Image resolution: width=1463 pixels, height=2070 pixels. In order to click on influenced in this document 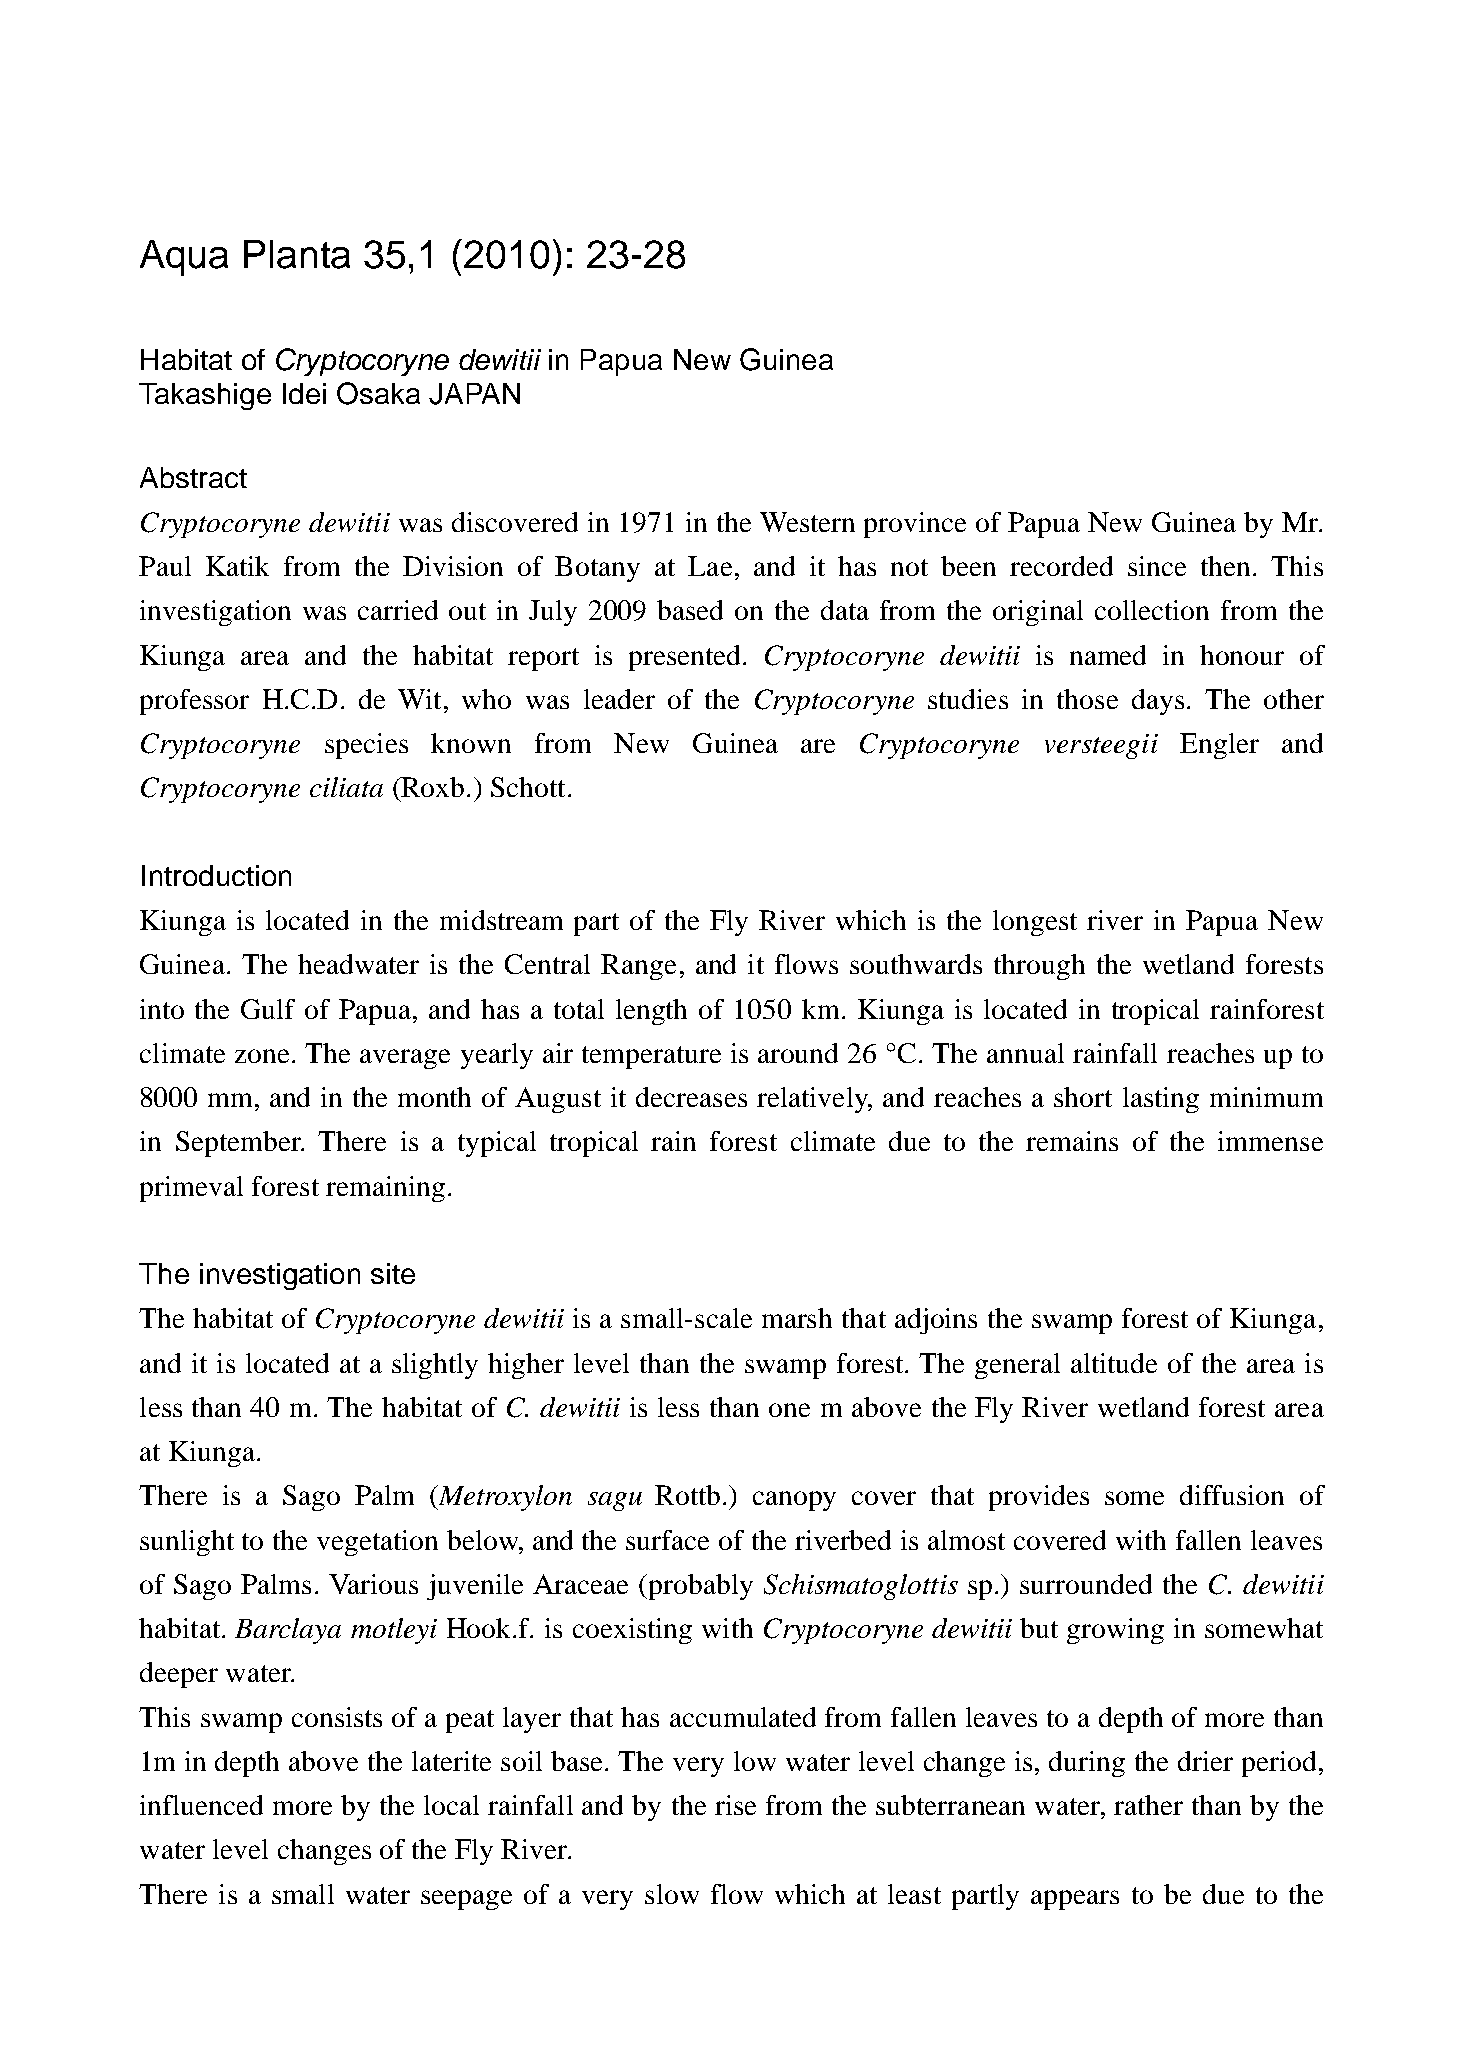, I will do `click(201, 1805)`.
